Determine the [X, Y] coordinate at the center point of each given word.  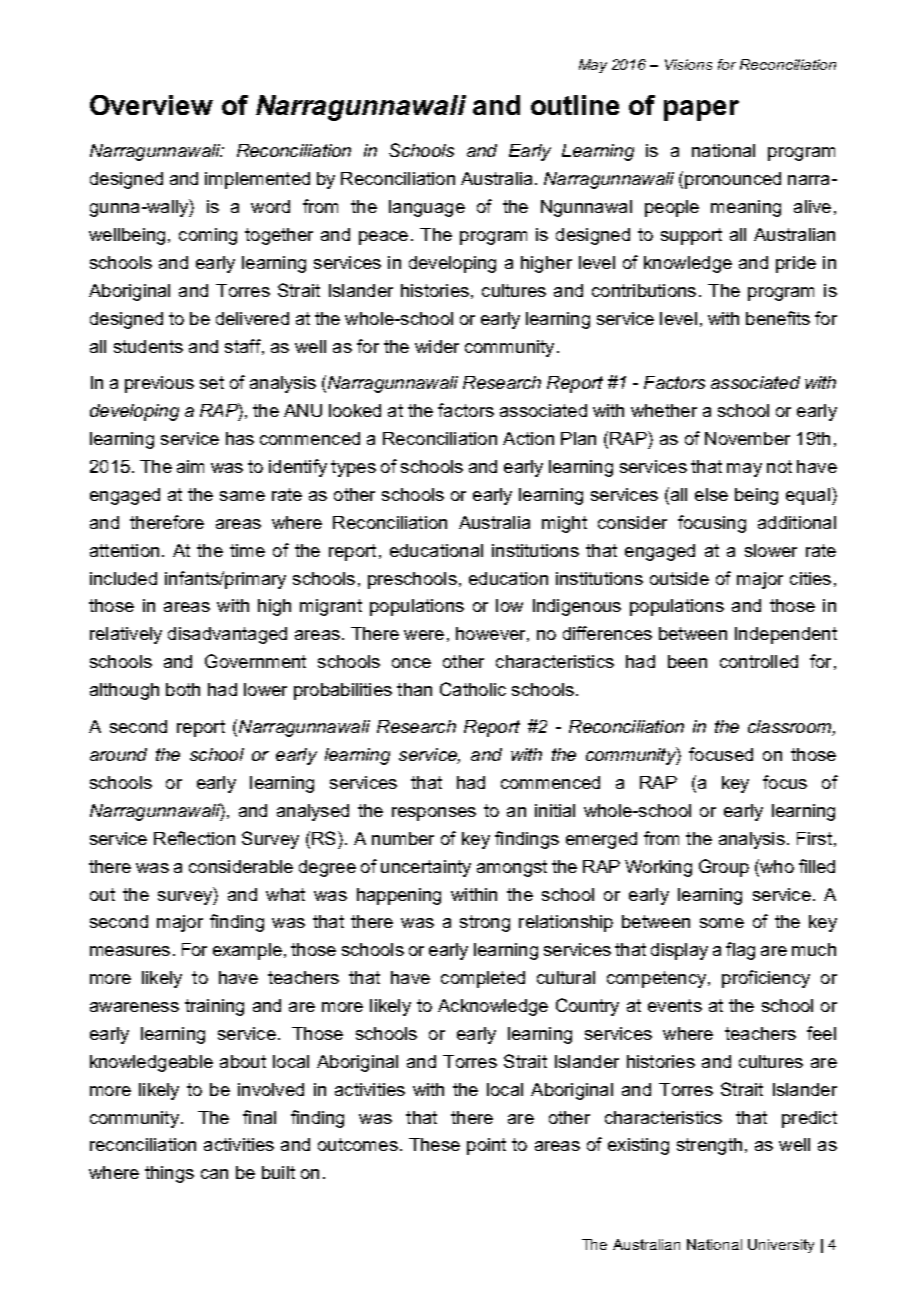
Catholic [473, 689]
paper [701, 110]
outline [575, 105]
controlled [759, 661]
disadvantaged [227, 635]
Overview [151, 105]
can [214, 1174]
